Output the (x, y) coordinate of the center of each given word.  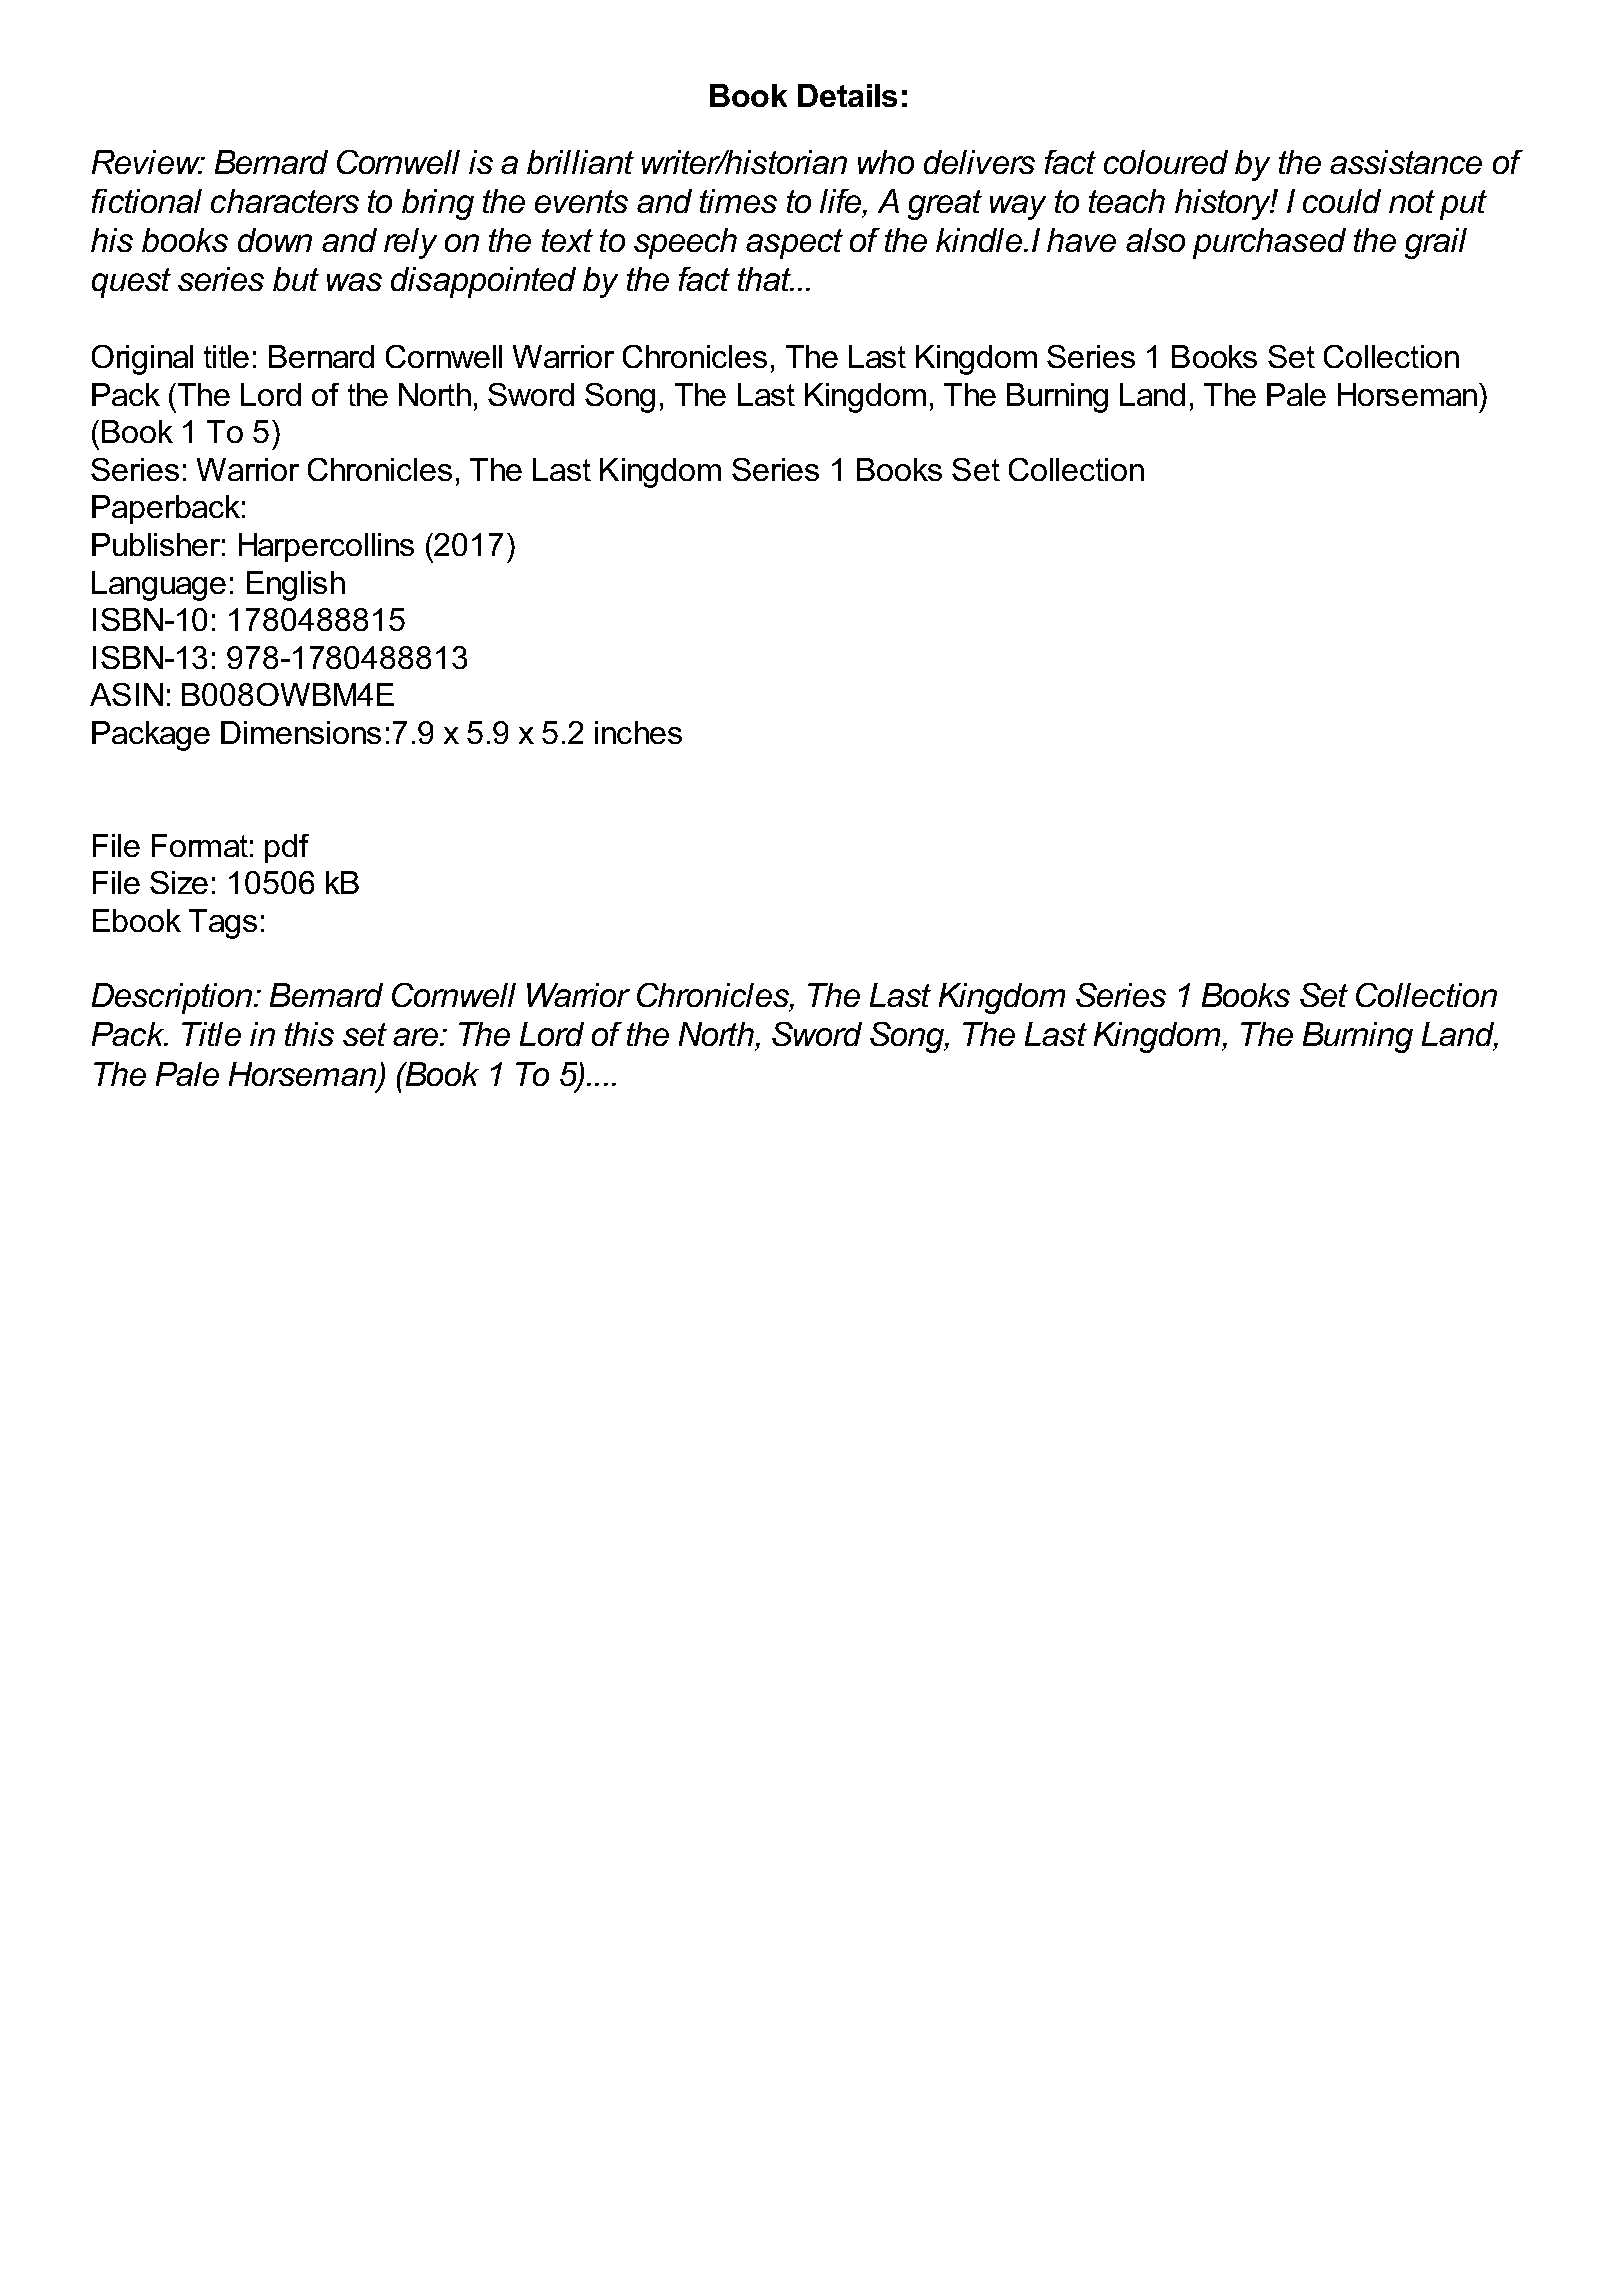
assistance (1406, 162)
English (296, 586)
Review (147, 162)
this (309, 1034)
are (417, 1037)
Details (847, 95)
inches (638, 732)
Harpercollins (326, 547)
